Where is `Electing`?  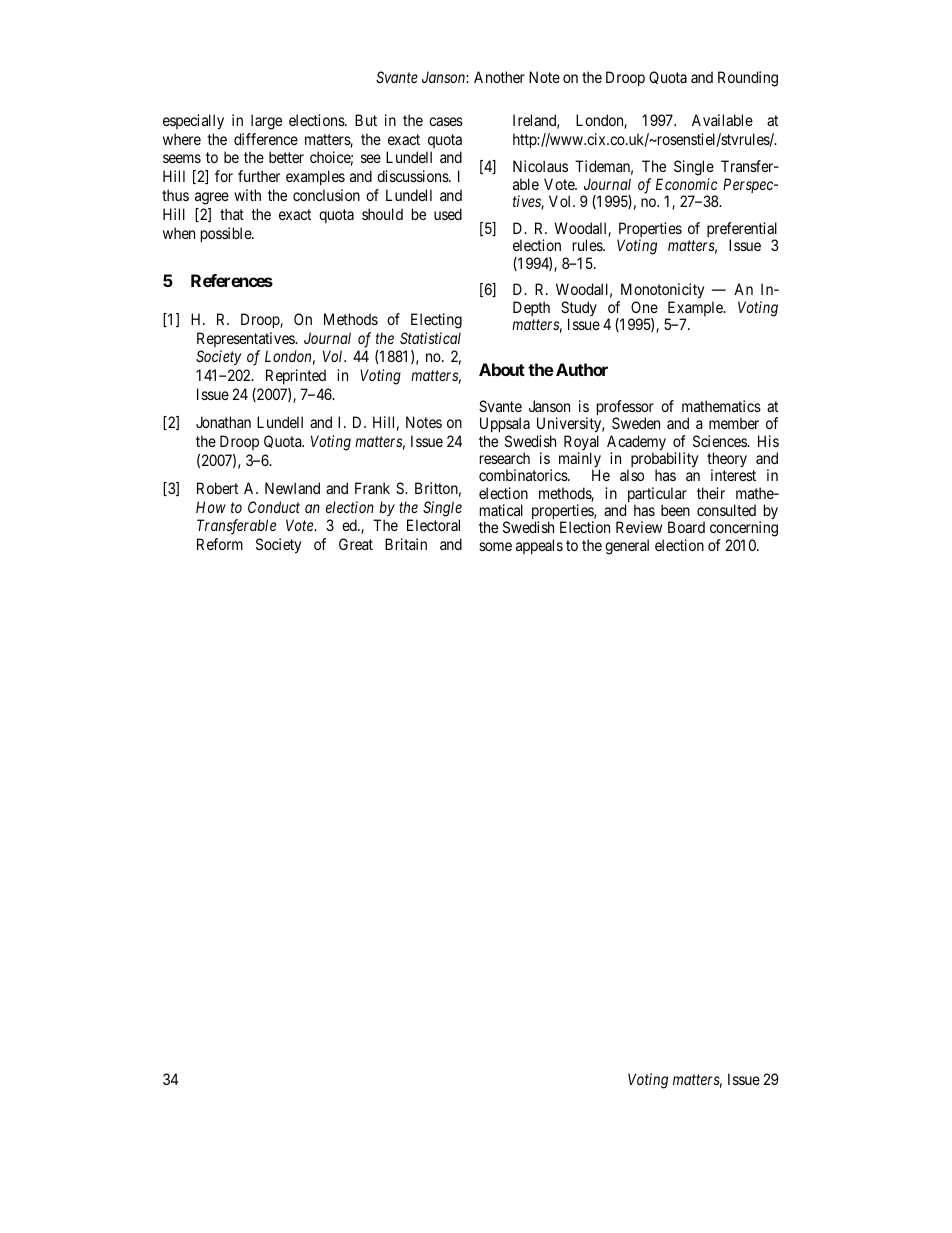 Electing is located at coordinates (436, 321).
